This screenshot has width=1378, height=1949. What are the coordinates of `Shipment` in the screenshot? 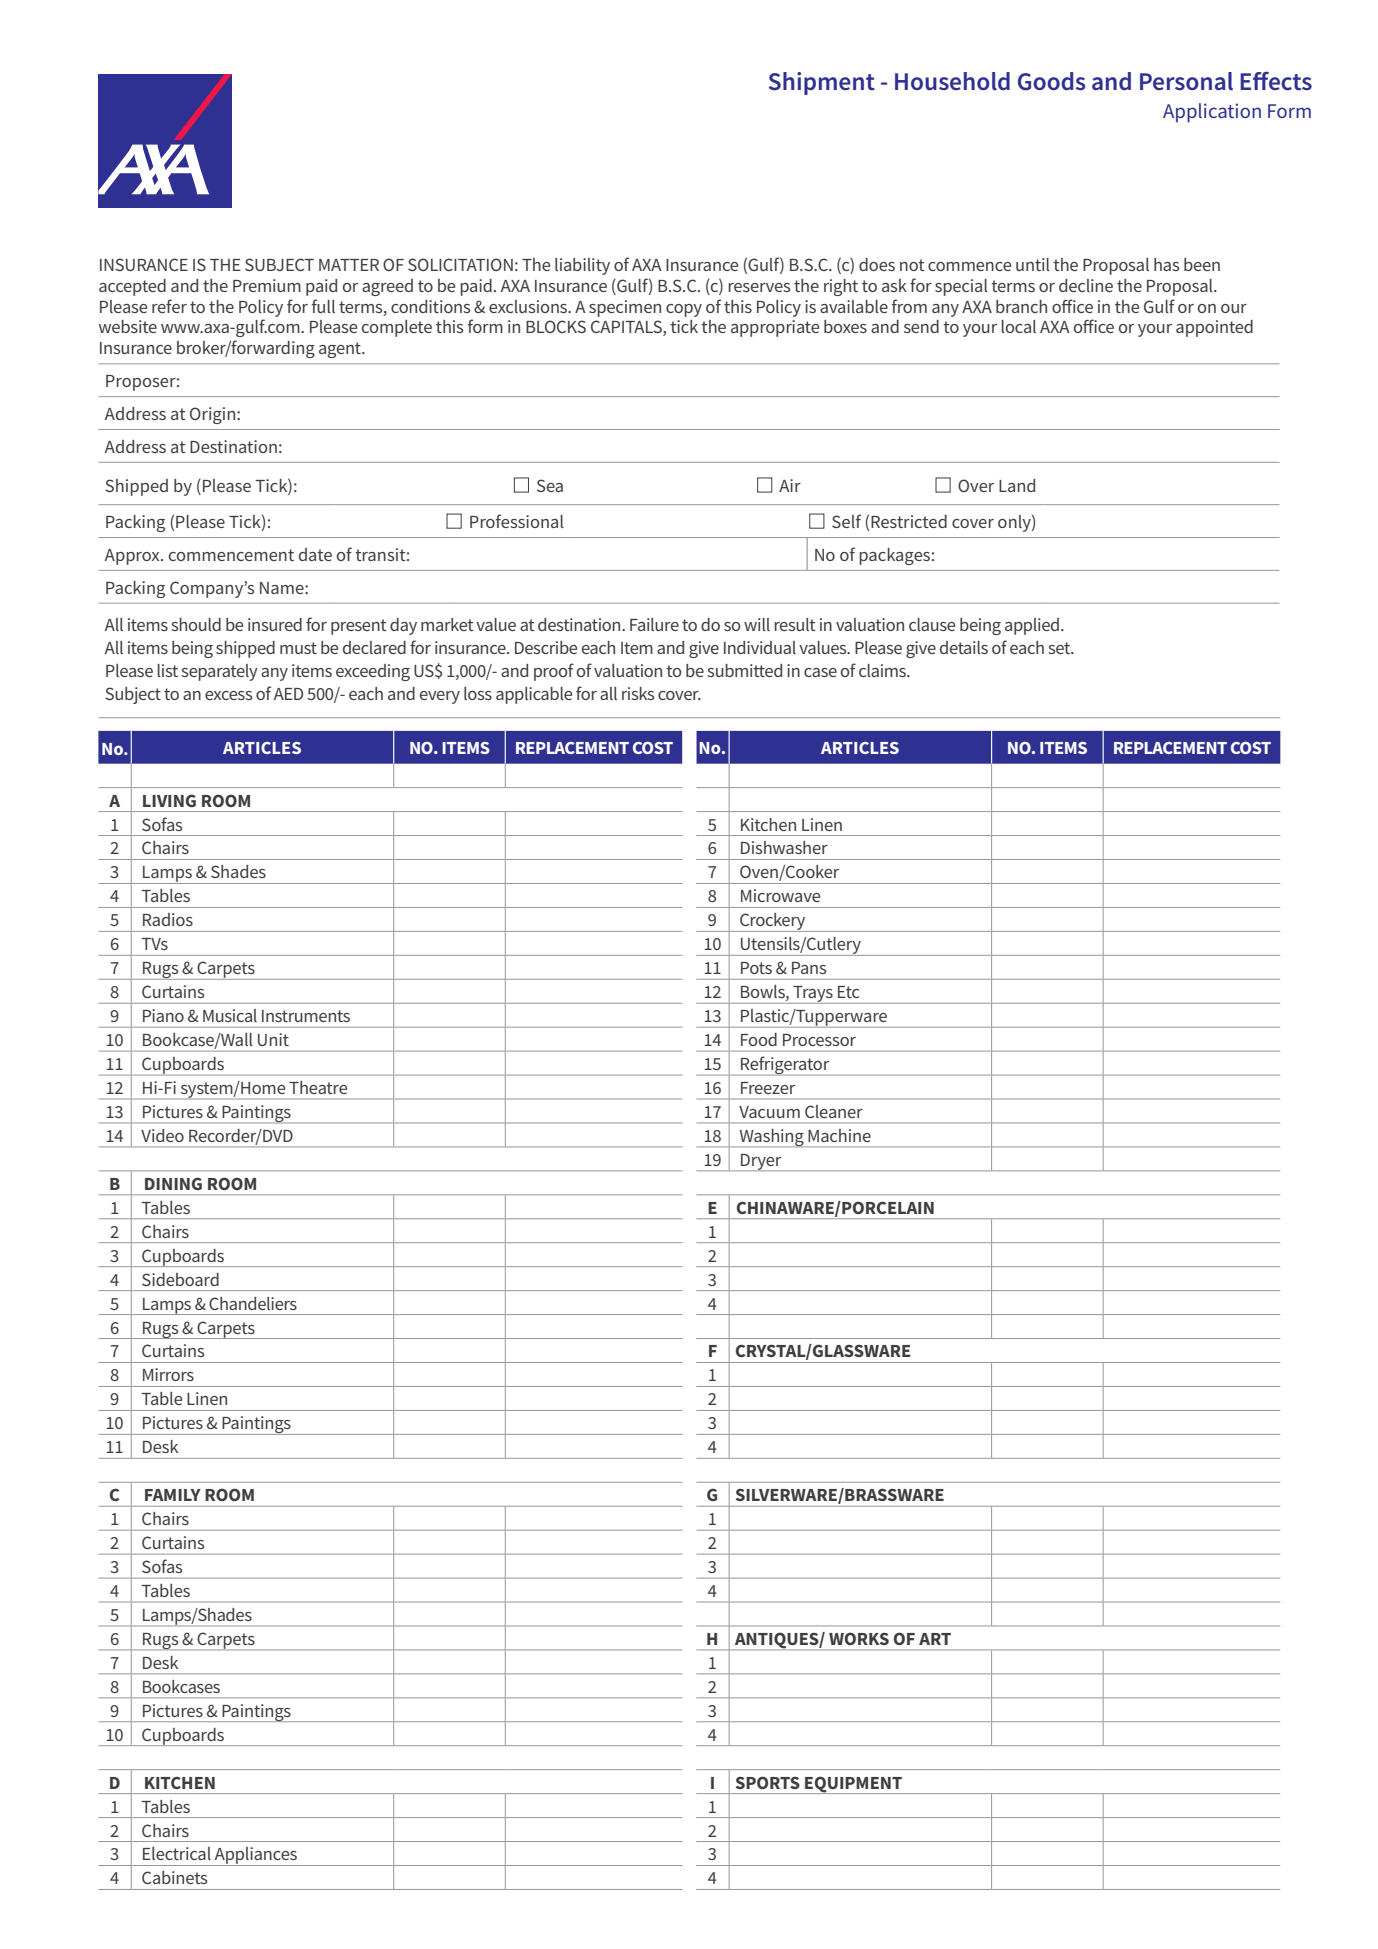 It's located at (822, 83).
